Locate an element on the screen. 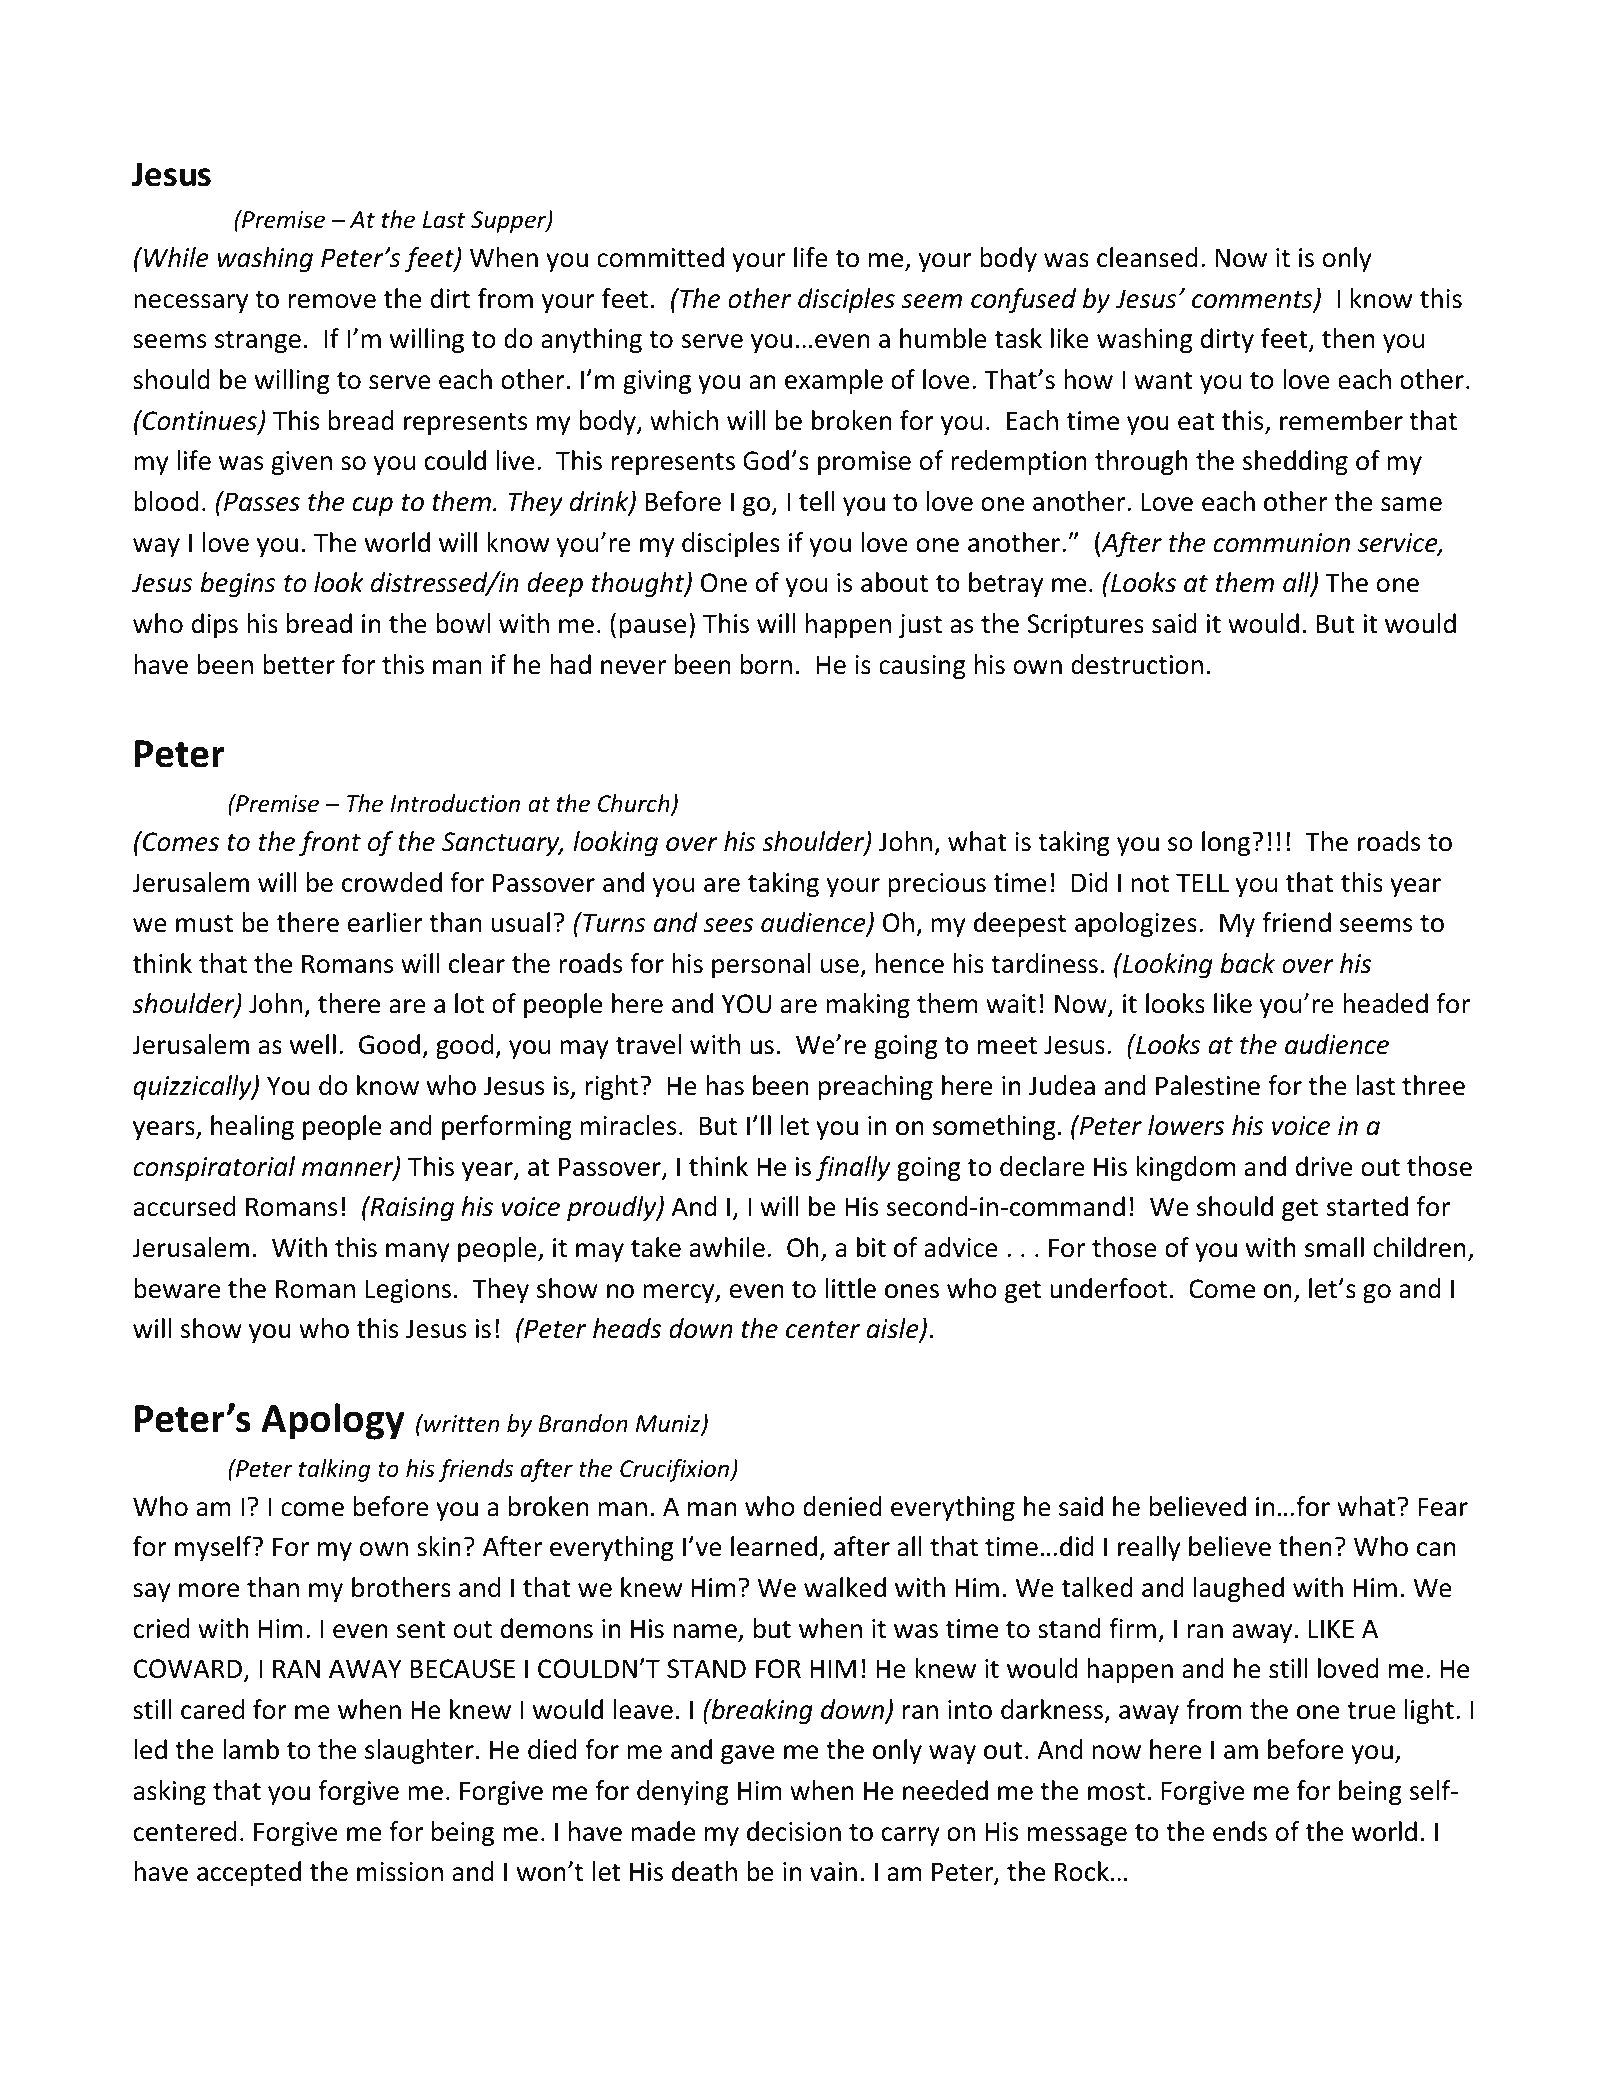  born is located at coordinates (766, 664).
